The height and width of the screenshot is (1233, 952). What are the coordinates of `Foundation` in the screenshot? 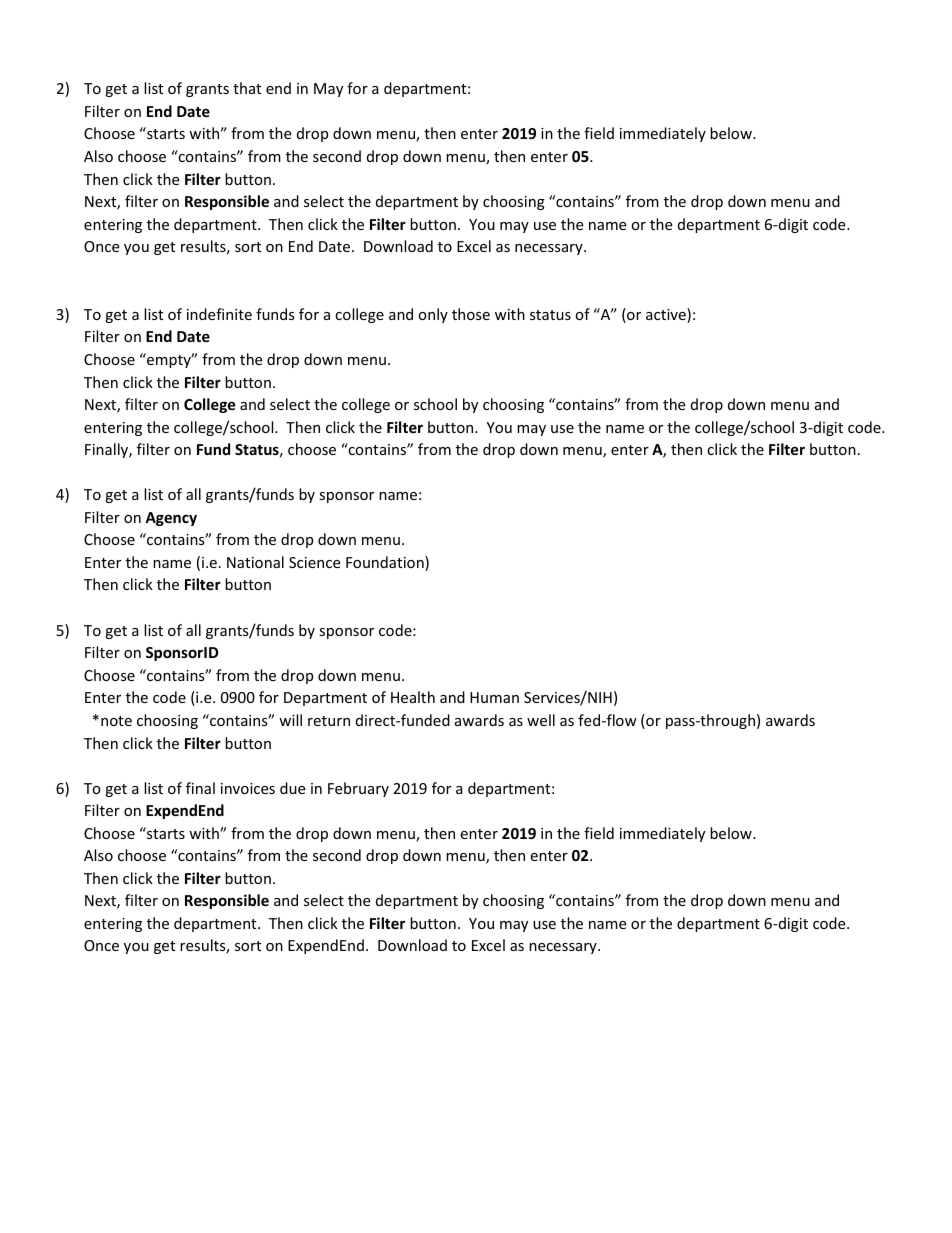 It's located at (386, 563).
